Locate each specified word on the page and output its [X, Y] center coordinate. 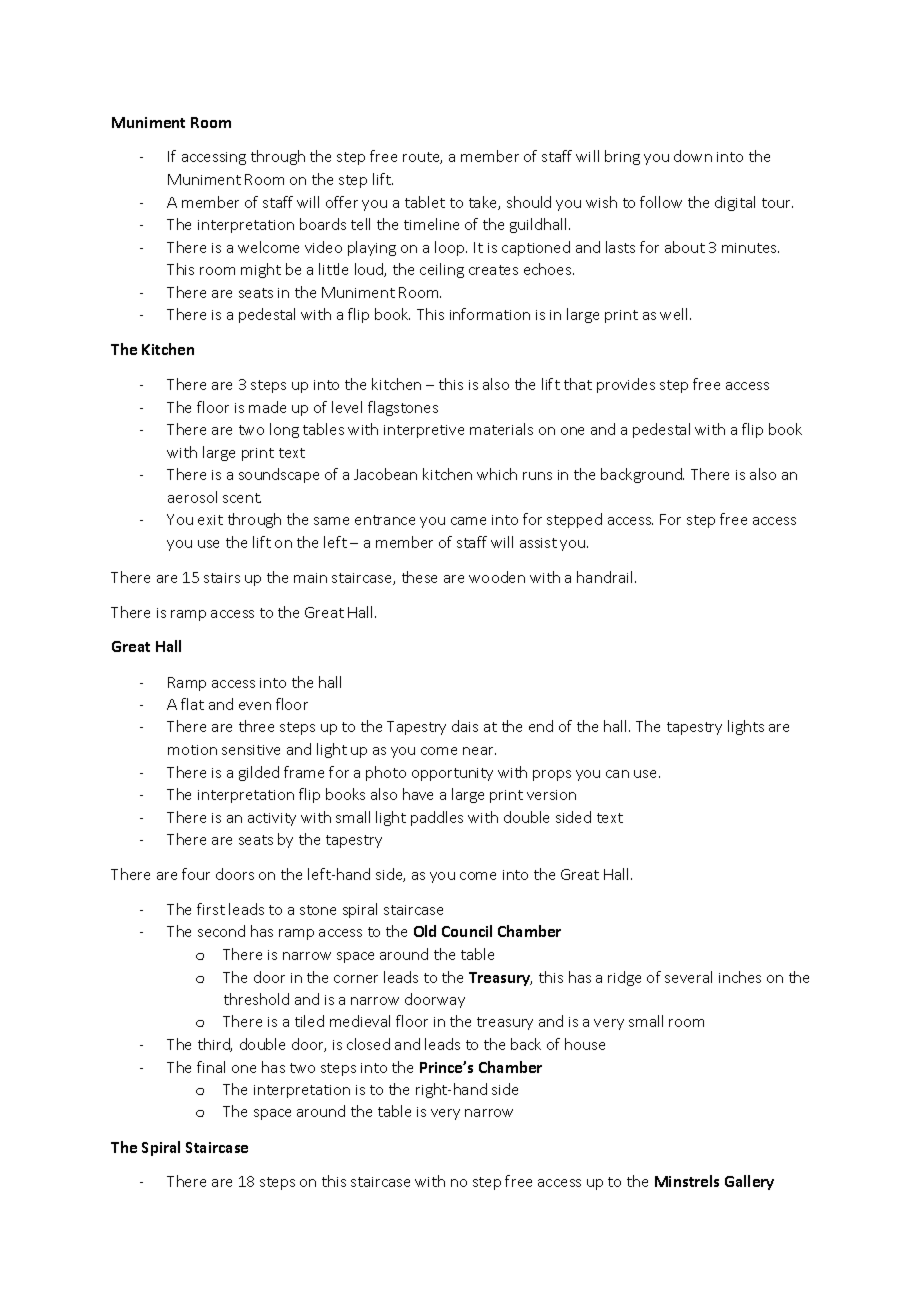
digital [735, 203]
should [529, 202]
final [211, 1067]
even [255, 706]
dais [465, 726]
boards [323, 224]
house [585, 1044]
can [617, 774]
